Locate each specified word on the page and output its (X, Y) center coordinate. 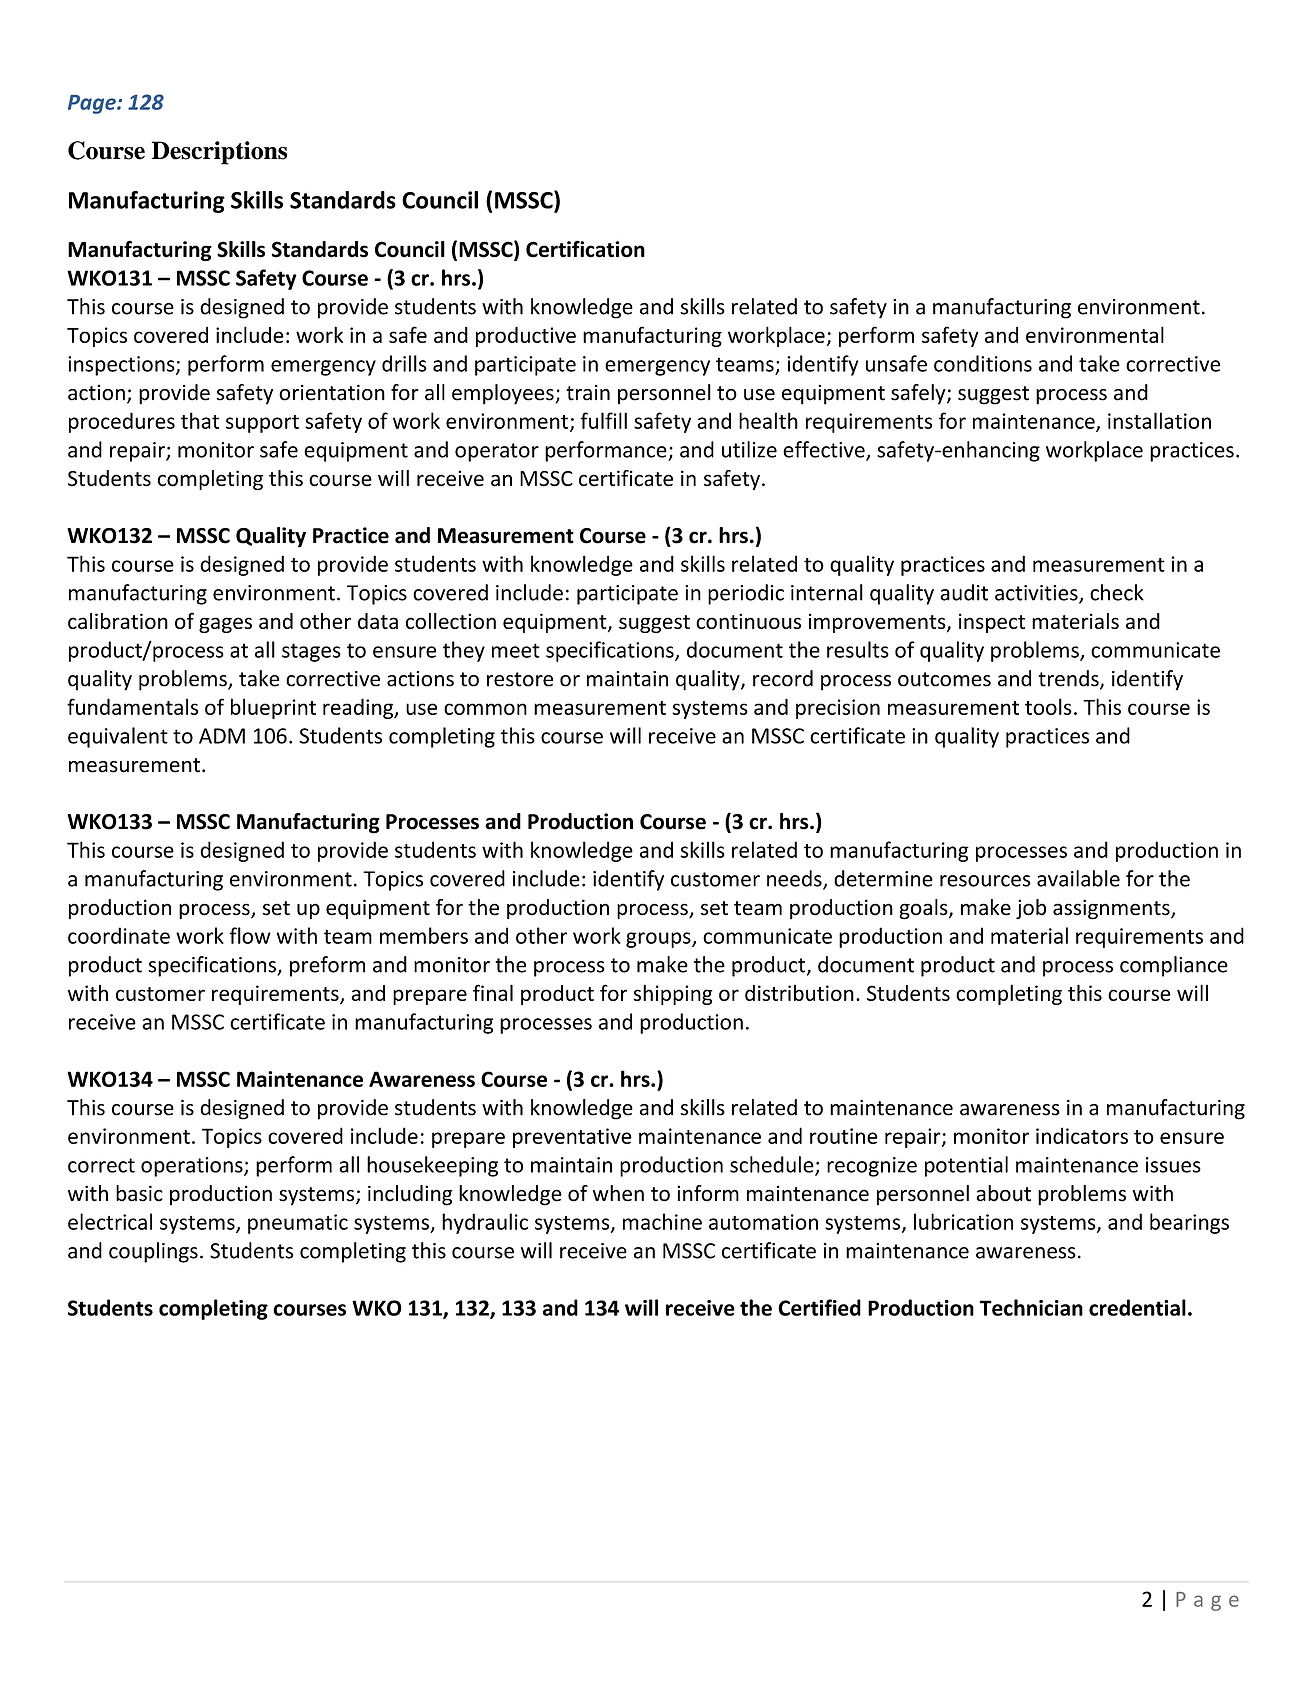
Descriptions (219, 153)
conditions (983, 363)
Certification (585, 249)
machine (662, 1221)
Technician (1031, 1307)
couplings (153, 1252)
